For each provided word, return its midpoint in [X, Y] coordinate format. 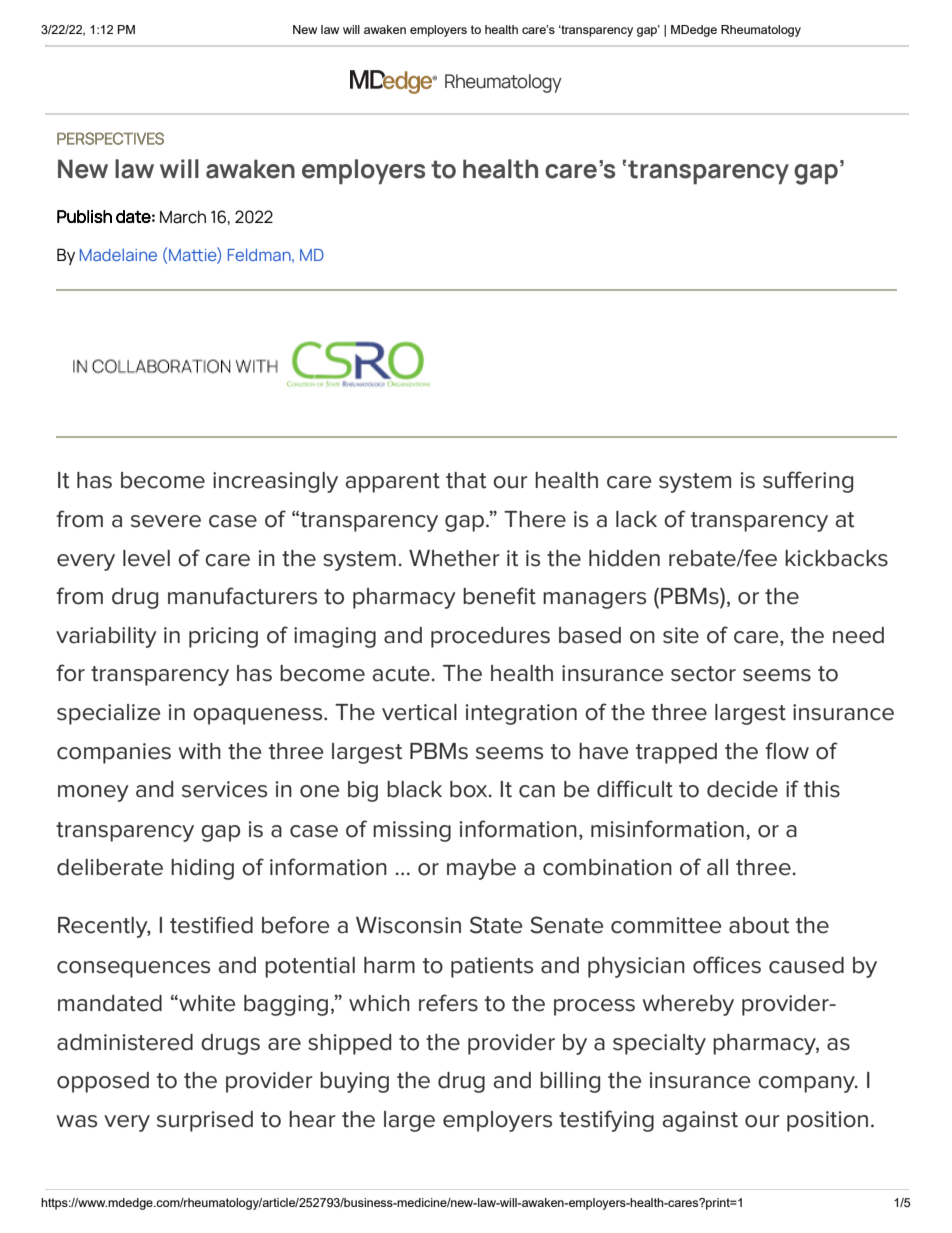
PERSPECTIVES [110, 138]
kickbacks [836, 558]
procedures [490, 637]
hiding [202, 869]
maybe [481, 869]
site [681, 635]
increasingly [275, 482]
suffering [808, 482]
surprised [205, 1121]
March [183, 217]
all [717, 867]
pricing [223, 637]
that [466, 480]
